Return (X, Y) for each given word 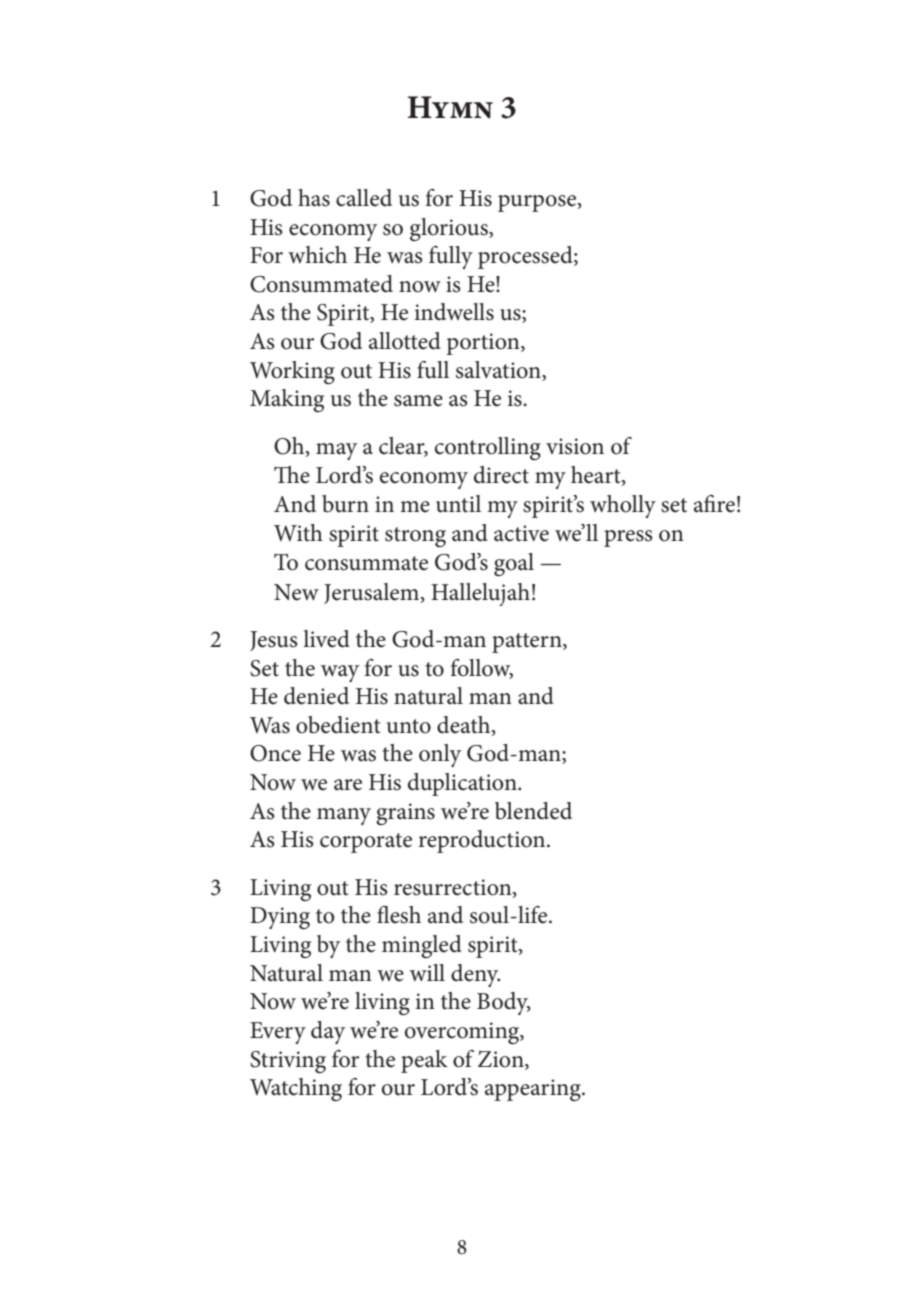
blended (533, 811)
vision (575, 446)
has (314, 198)
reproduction (483, 841)
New (296, 592)
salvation (499, 370)
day (328, 1032)
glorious (450, 229)
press (628, 538)
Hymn (450, 107)
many (344, 816)
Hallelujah (480, 594)
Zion (502, 1059)
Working (292, 372)
